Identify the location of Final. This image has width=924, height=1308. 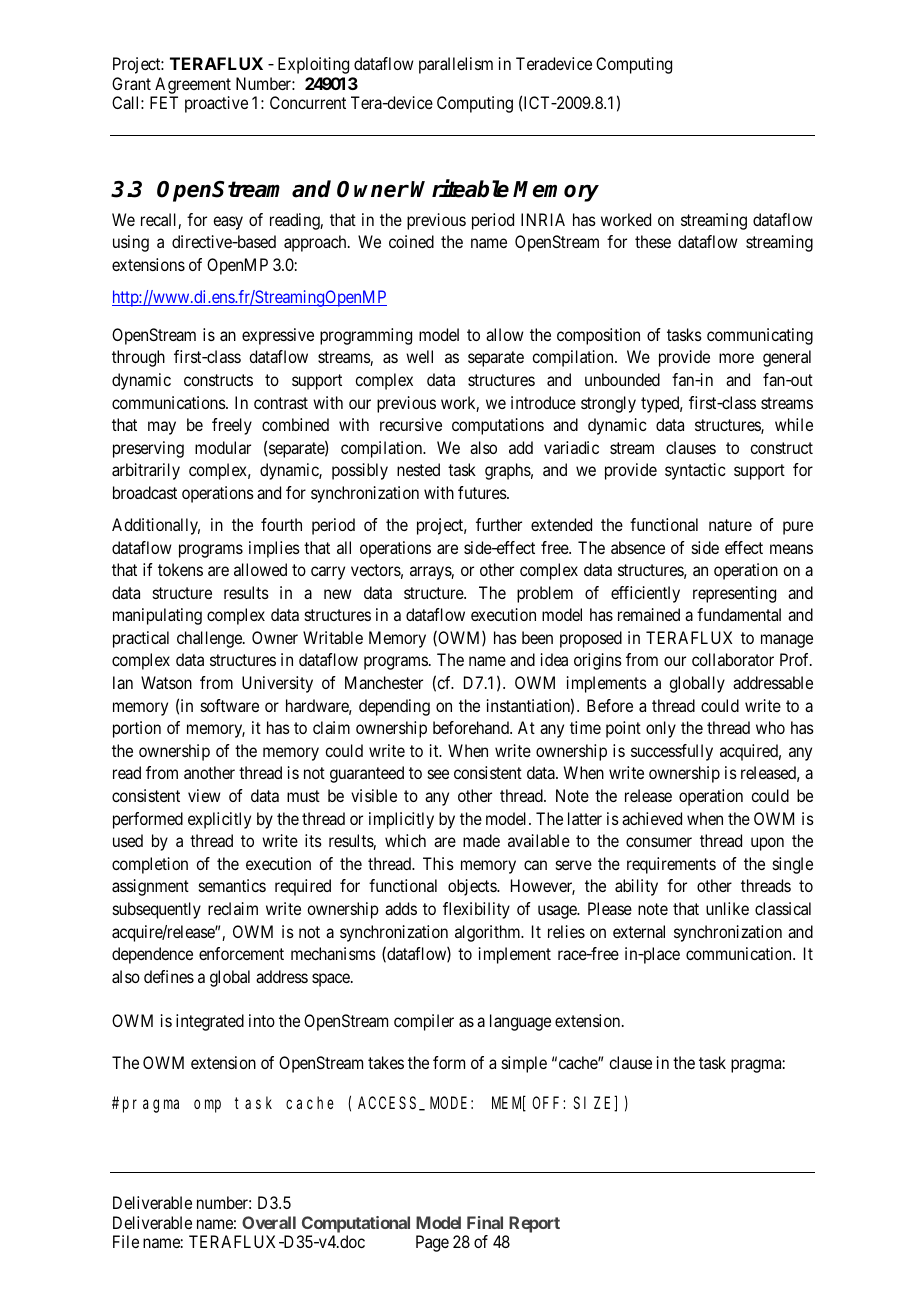
(485, 1222).
